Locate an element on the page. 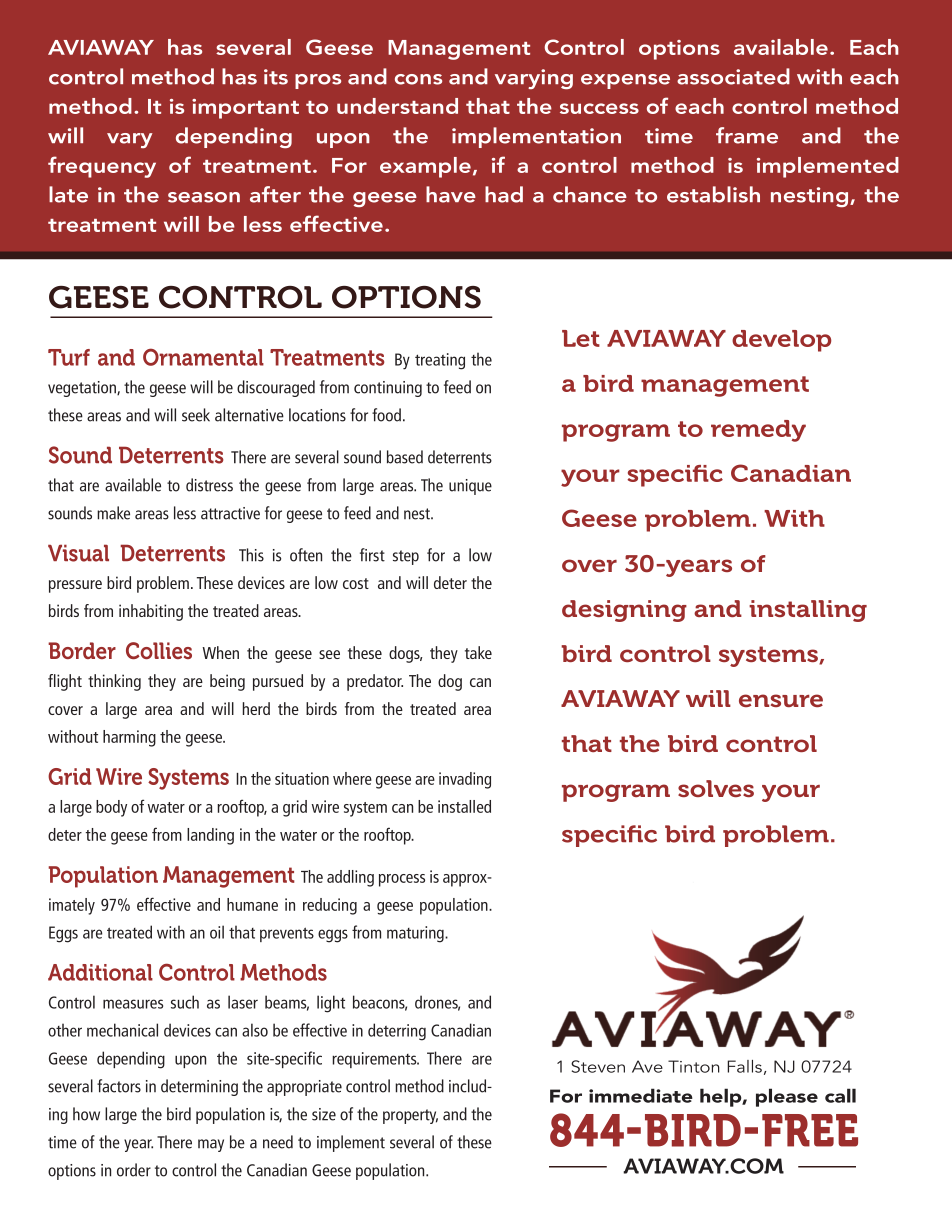  take is located at coordinates (478, 652).
